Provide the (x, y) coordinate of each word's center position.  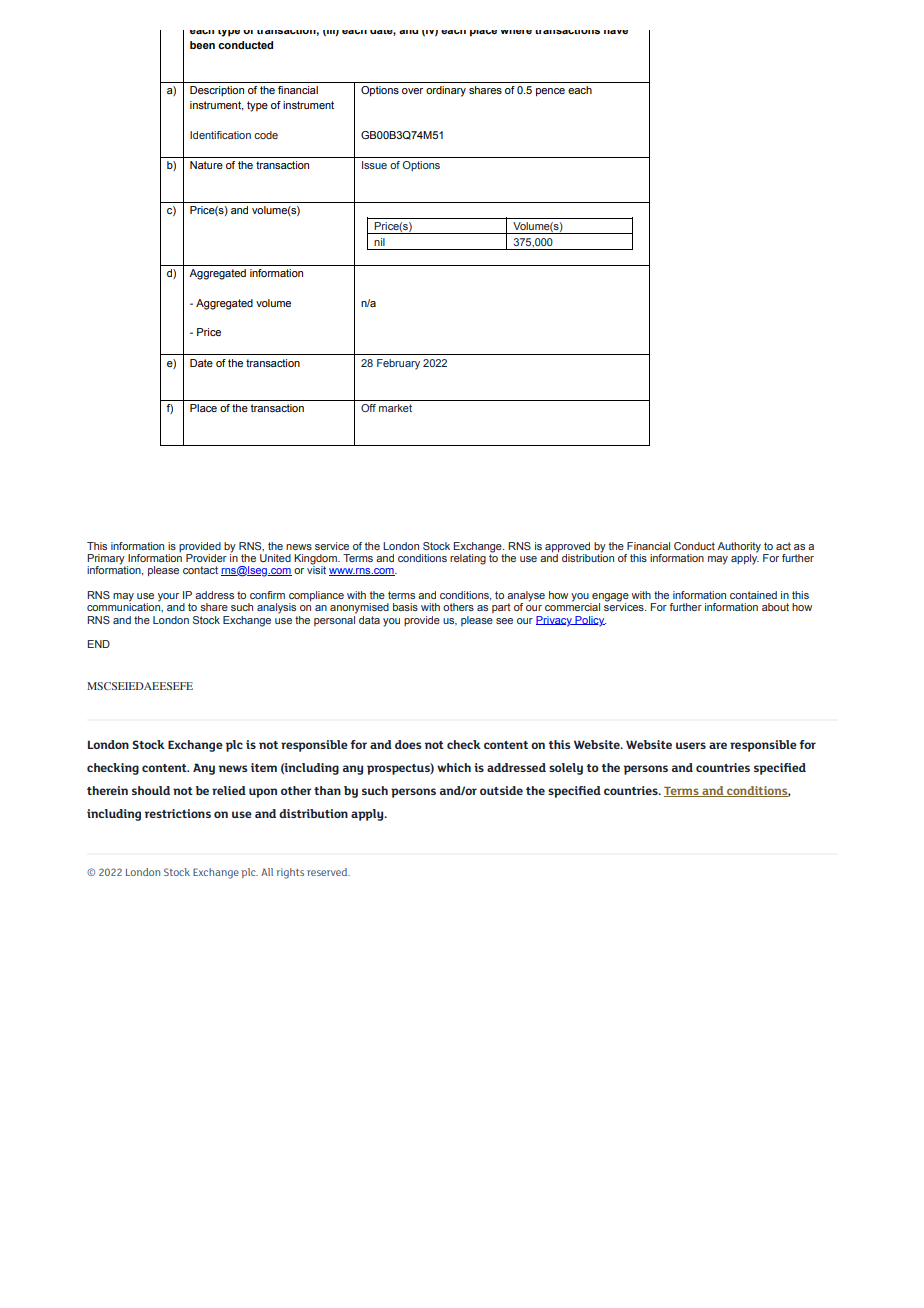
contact (200, 570)
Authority (739, 547)
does (408, 744)
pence (550, 92)
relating (468, 559)
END (98, 644)
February (398, 364)
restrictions (178, 813)
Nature (206, 165)
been (202, 45)
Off (368, 408)
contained (753, 595)
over (412, 91)
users (691, 745)
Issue (374, 165)
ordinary (446, 91)
